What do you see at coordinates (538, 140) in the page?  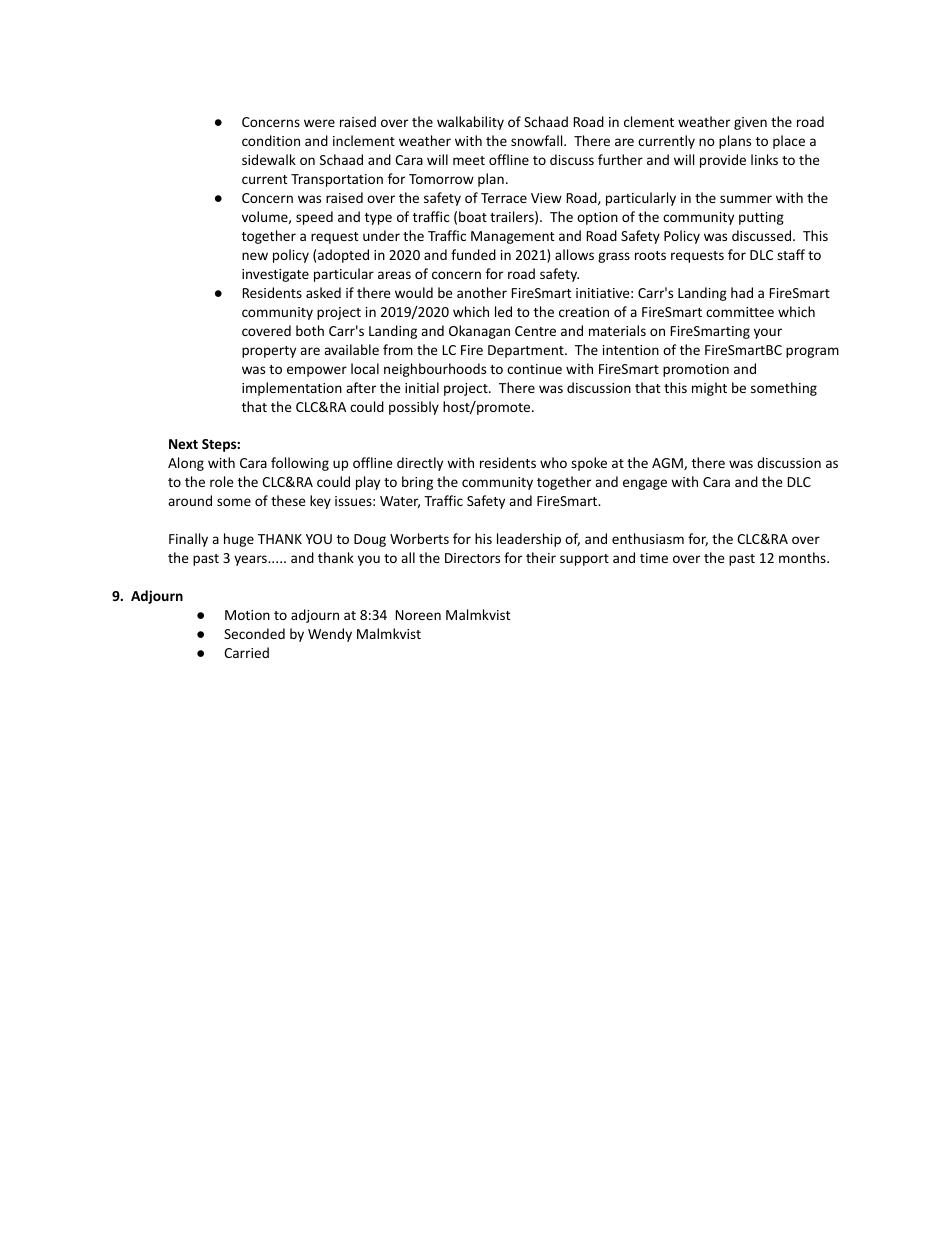 I see `snowfall` at bounding box center [538, 140].
